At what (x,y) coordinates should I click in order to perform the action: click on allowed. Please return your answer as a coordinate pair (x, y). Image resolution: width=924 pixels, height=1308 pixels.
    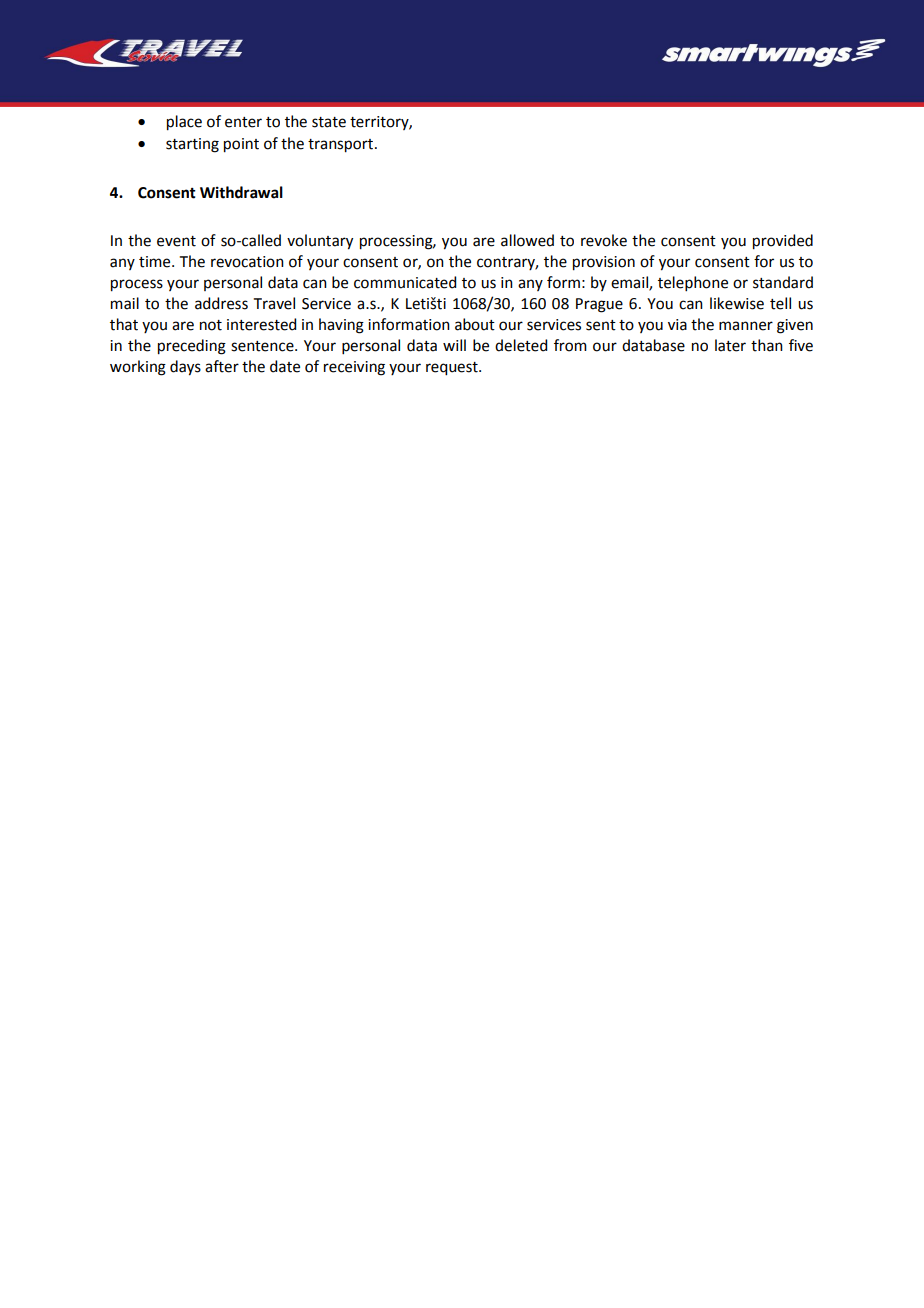
    Looking at the image, I should click on (527, 240).
